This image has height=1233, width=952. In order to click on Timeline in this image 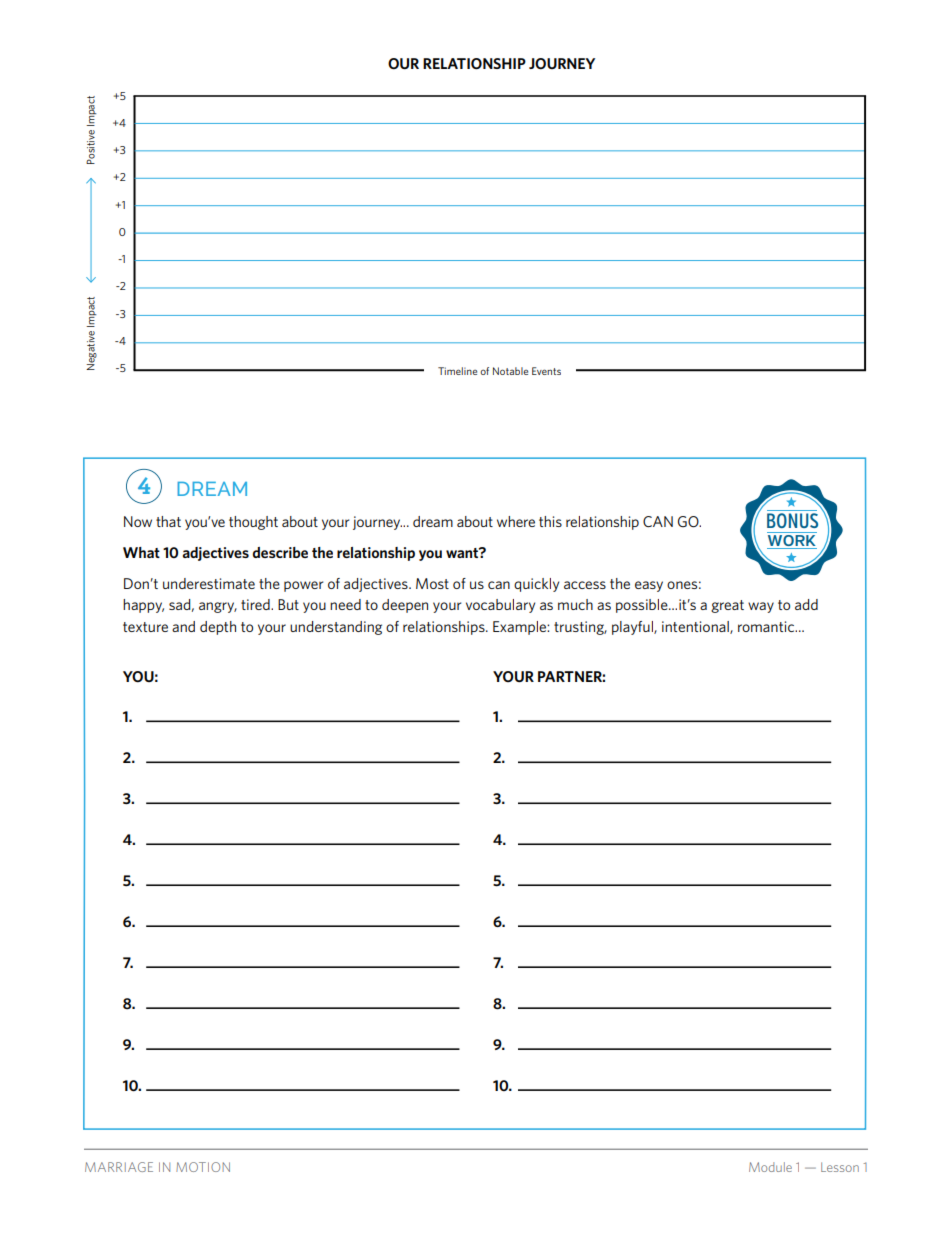, I will do `click(457, 371)`.
